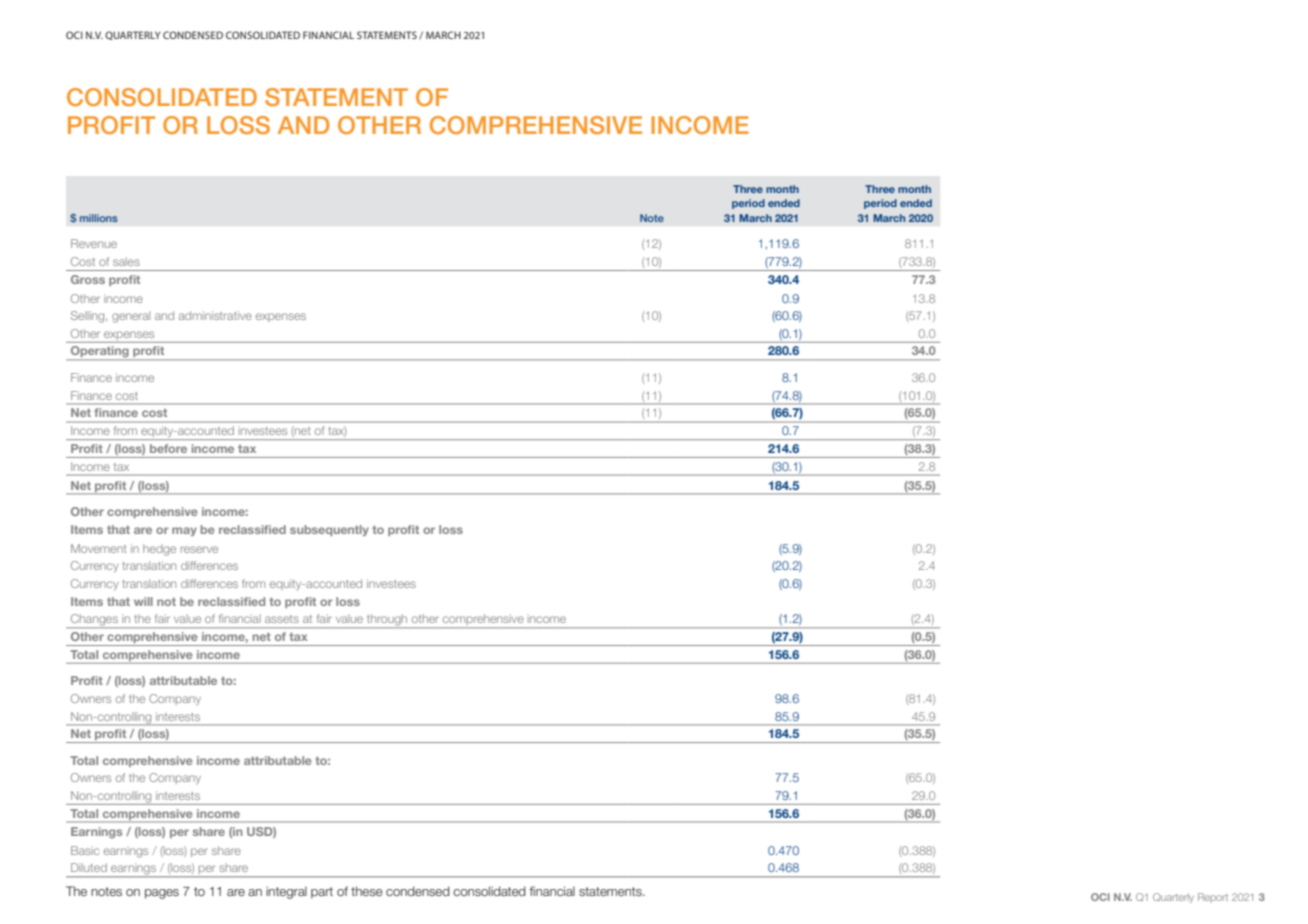 Image resolution: width=1308 pixels, height=924 pixels. What do you see at coordinates (99, 218) in the screenshot?
I see `millions` at bounding box center [99, 218].
